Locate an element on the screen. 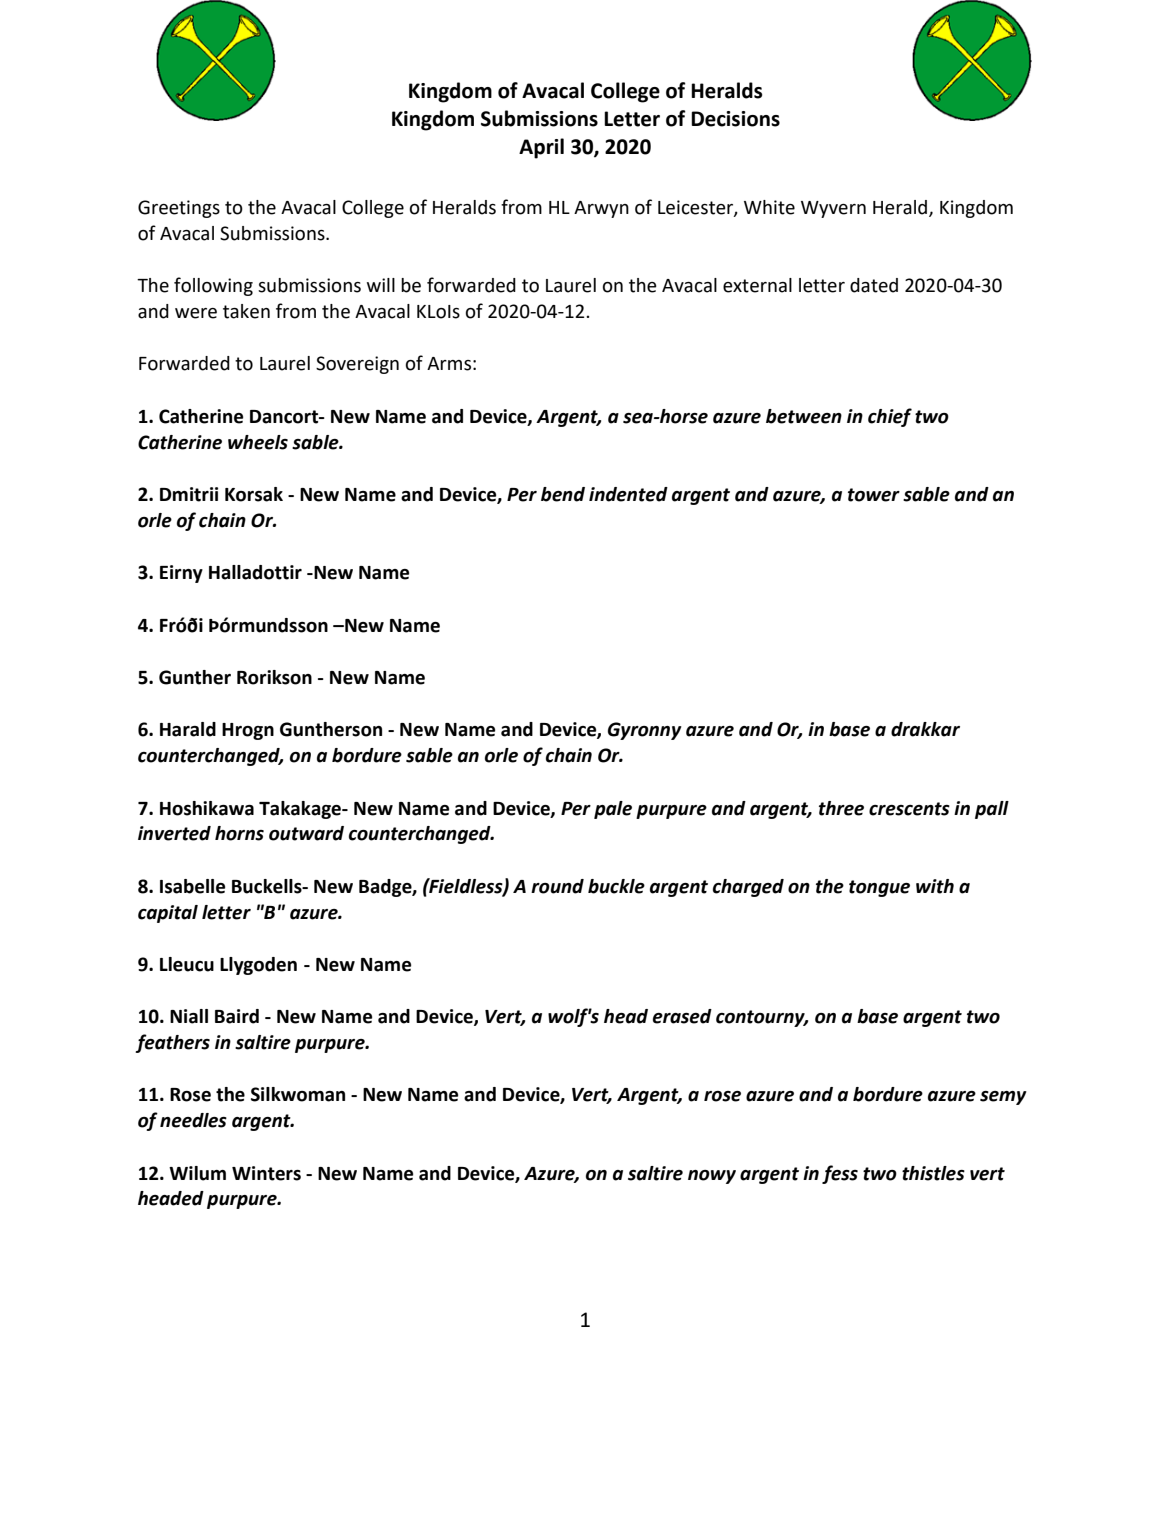  Greetings is located at coordinates (179, 209).
